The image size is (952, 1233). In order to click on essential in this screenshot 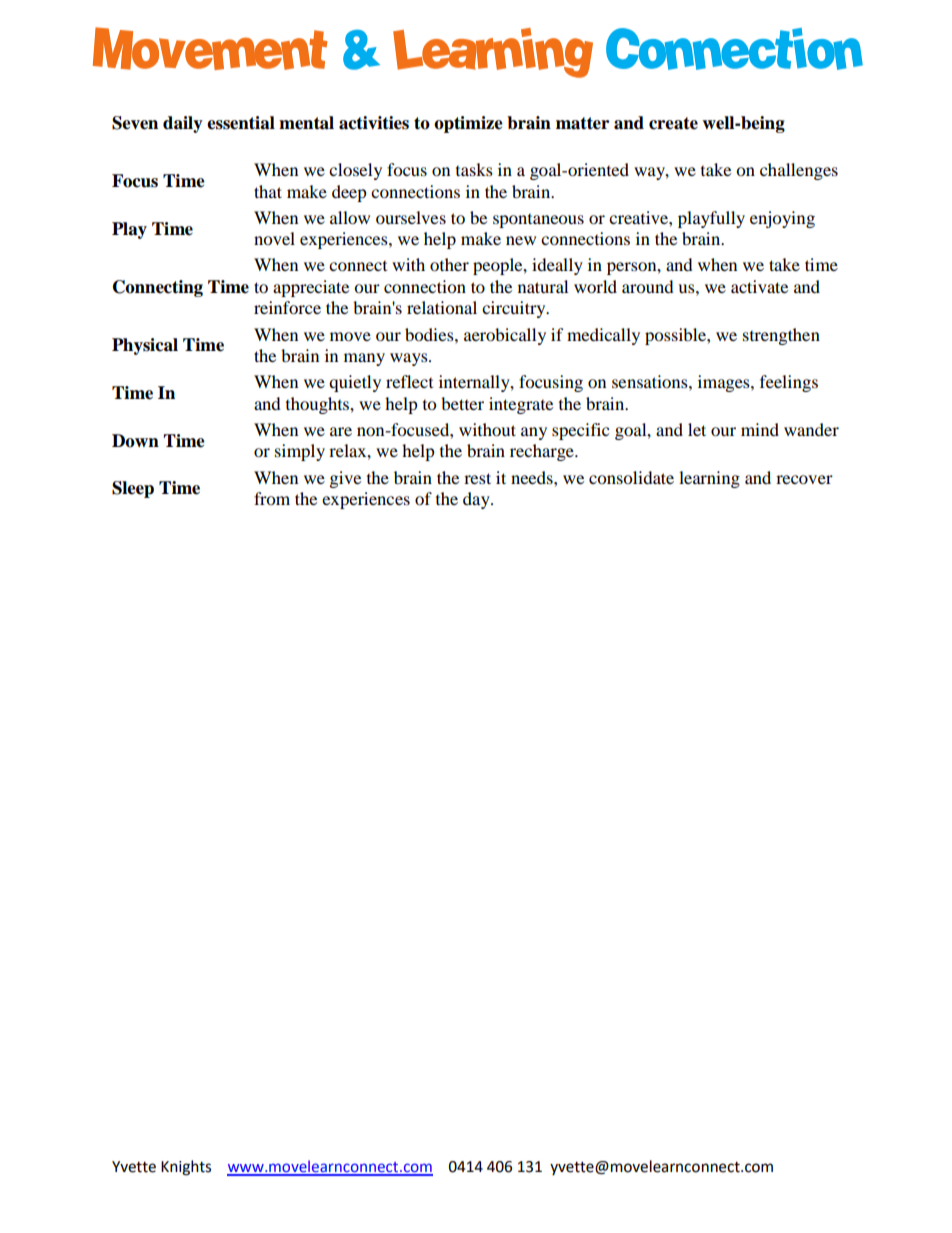, I will do `click(241, 123)`.
